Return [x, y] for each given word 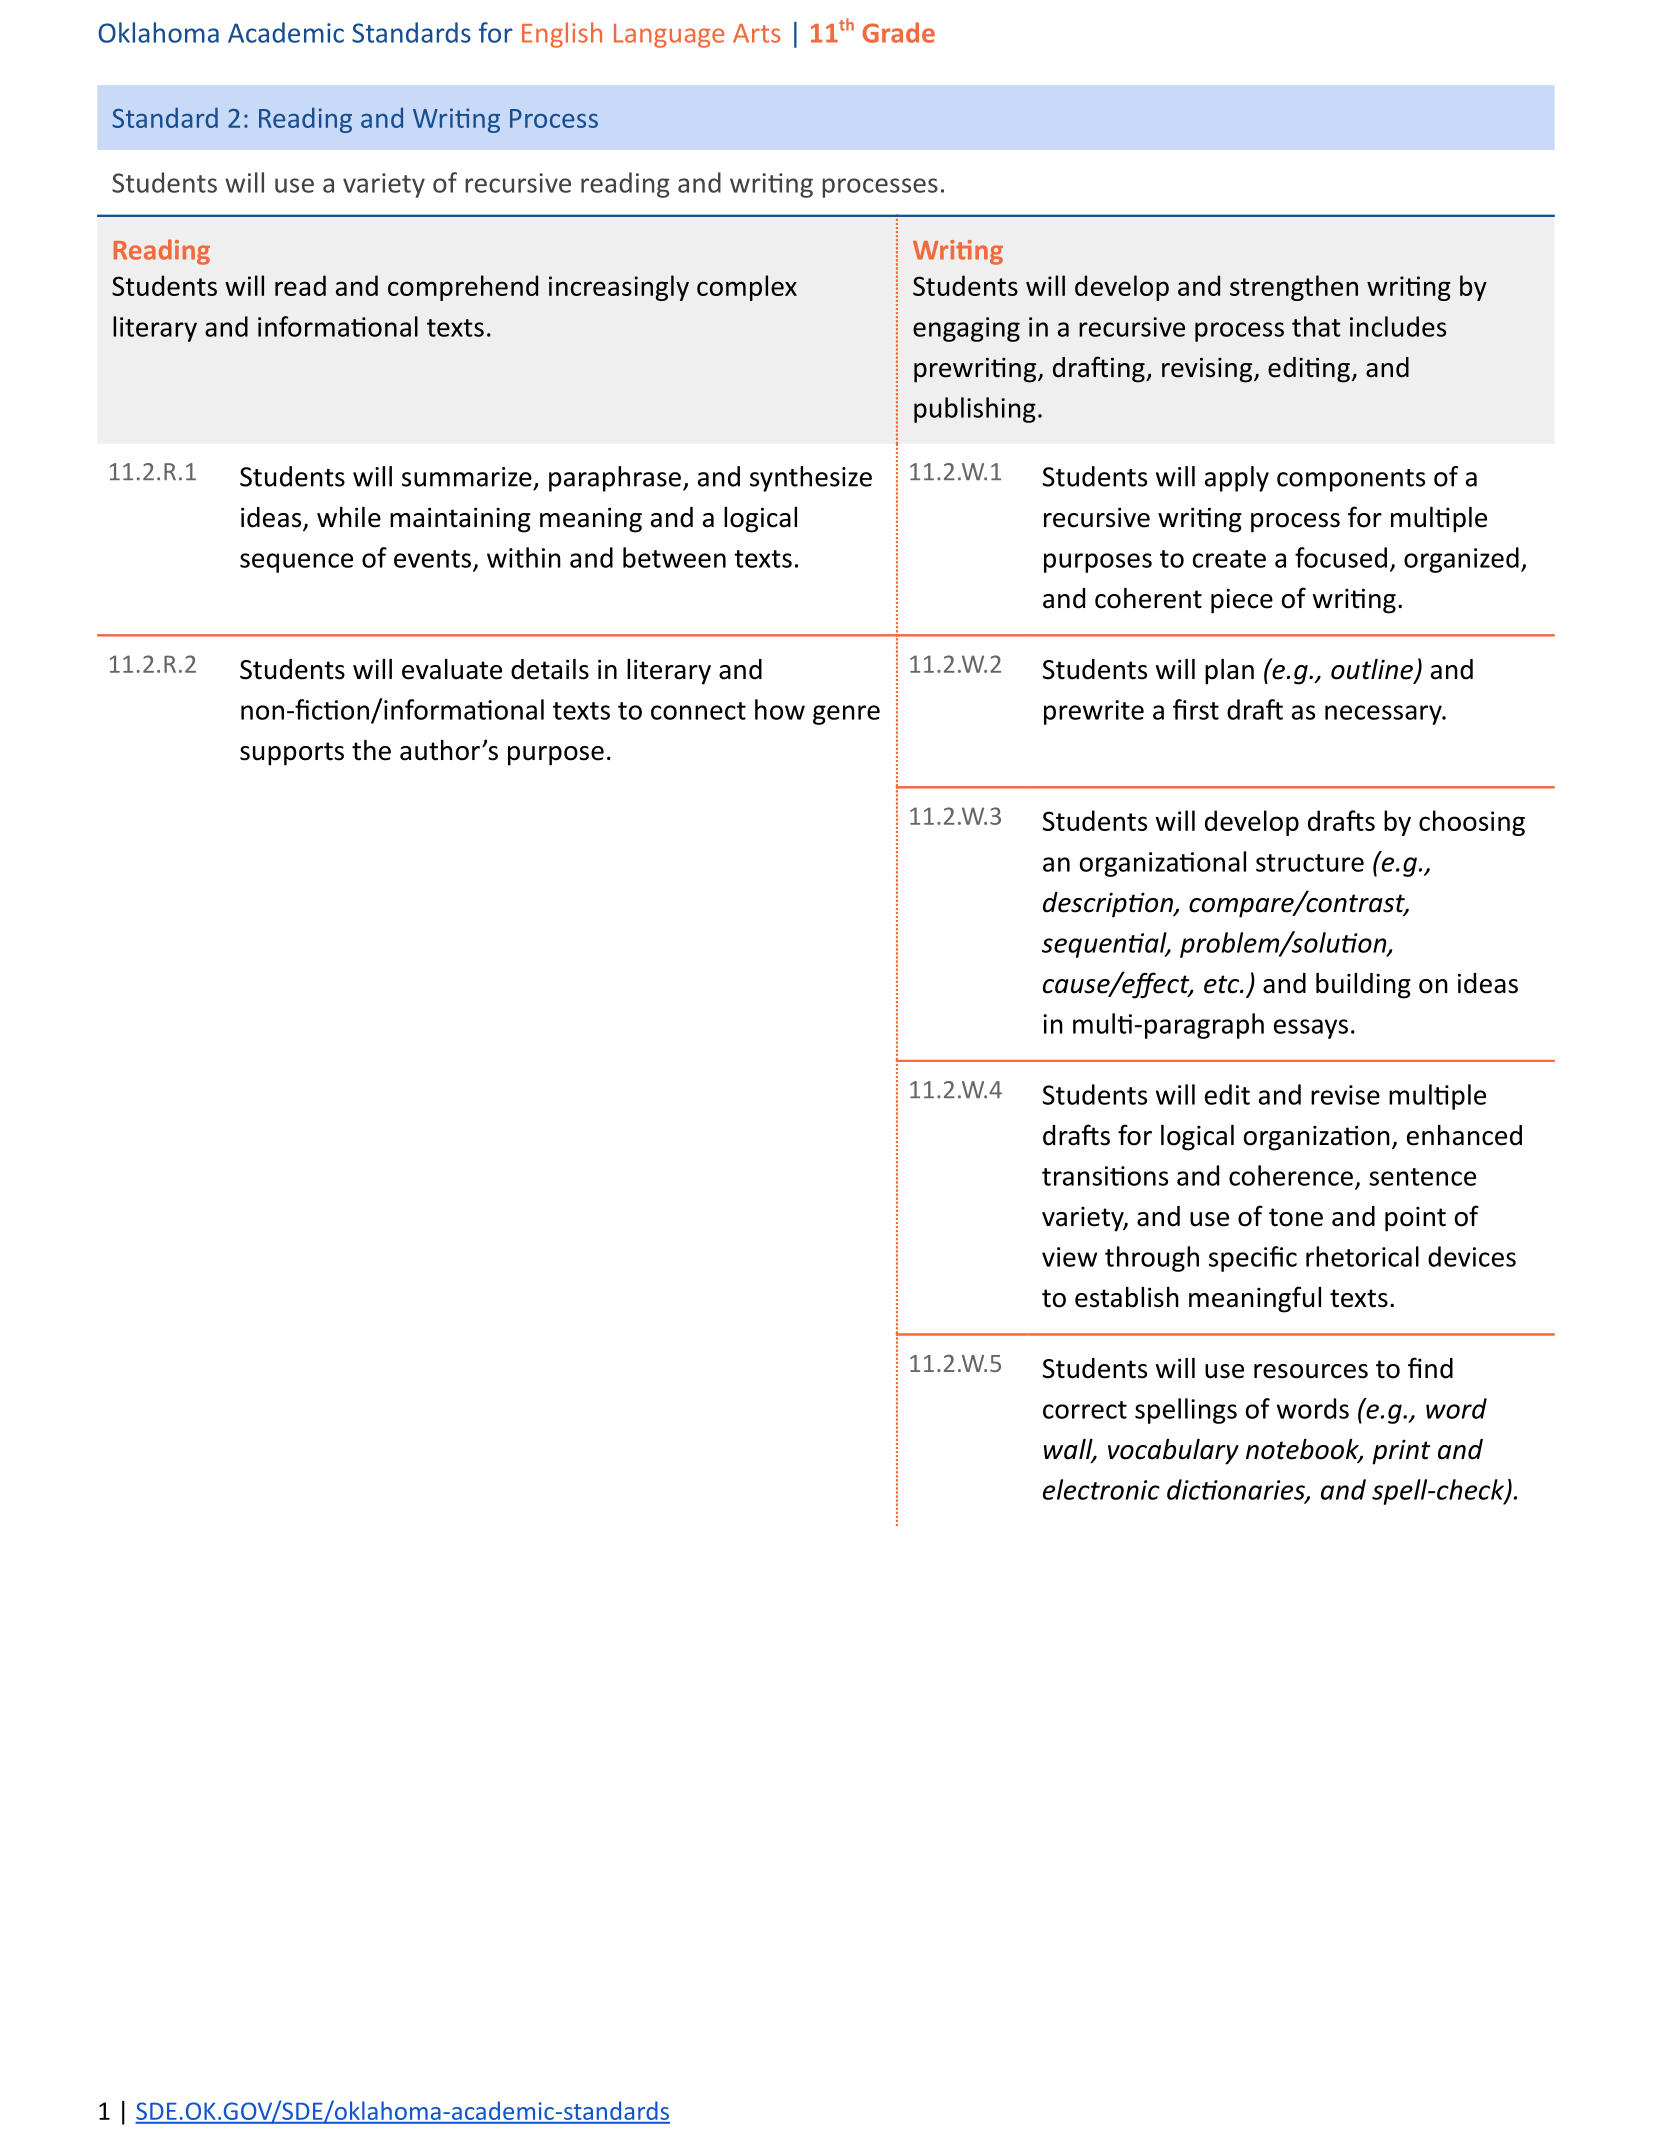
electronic [1101, 1489]
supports [292, 754]
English [562, 35]
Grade [898, 32]
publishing [975, 410]
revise [1345, 1095]
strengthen [1294, 288]
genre [846, 715]
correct [1085, 1410]
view [1069, 1257]
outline [1373, 670]
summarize [467, 477]
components [1351, 480]
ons [1148, 1178]
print [1401, 1452]
